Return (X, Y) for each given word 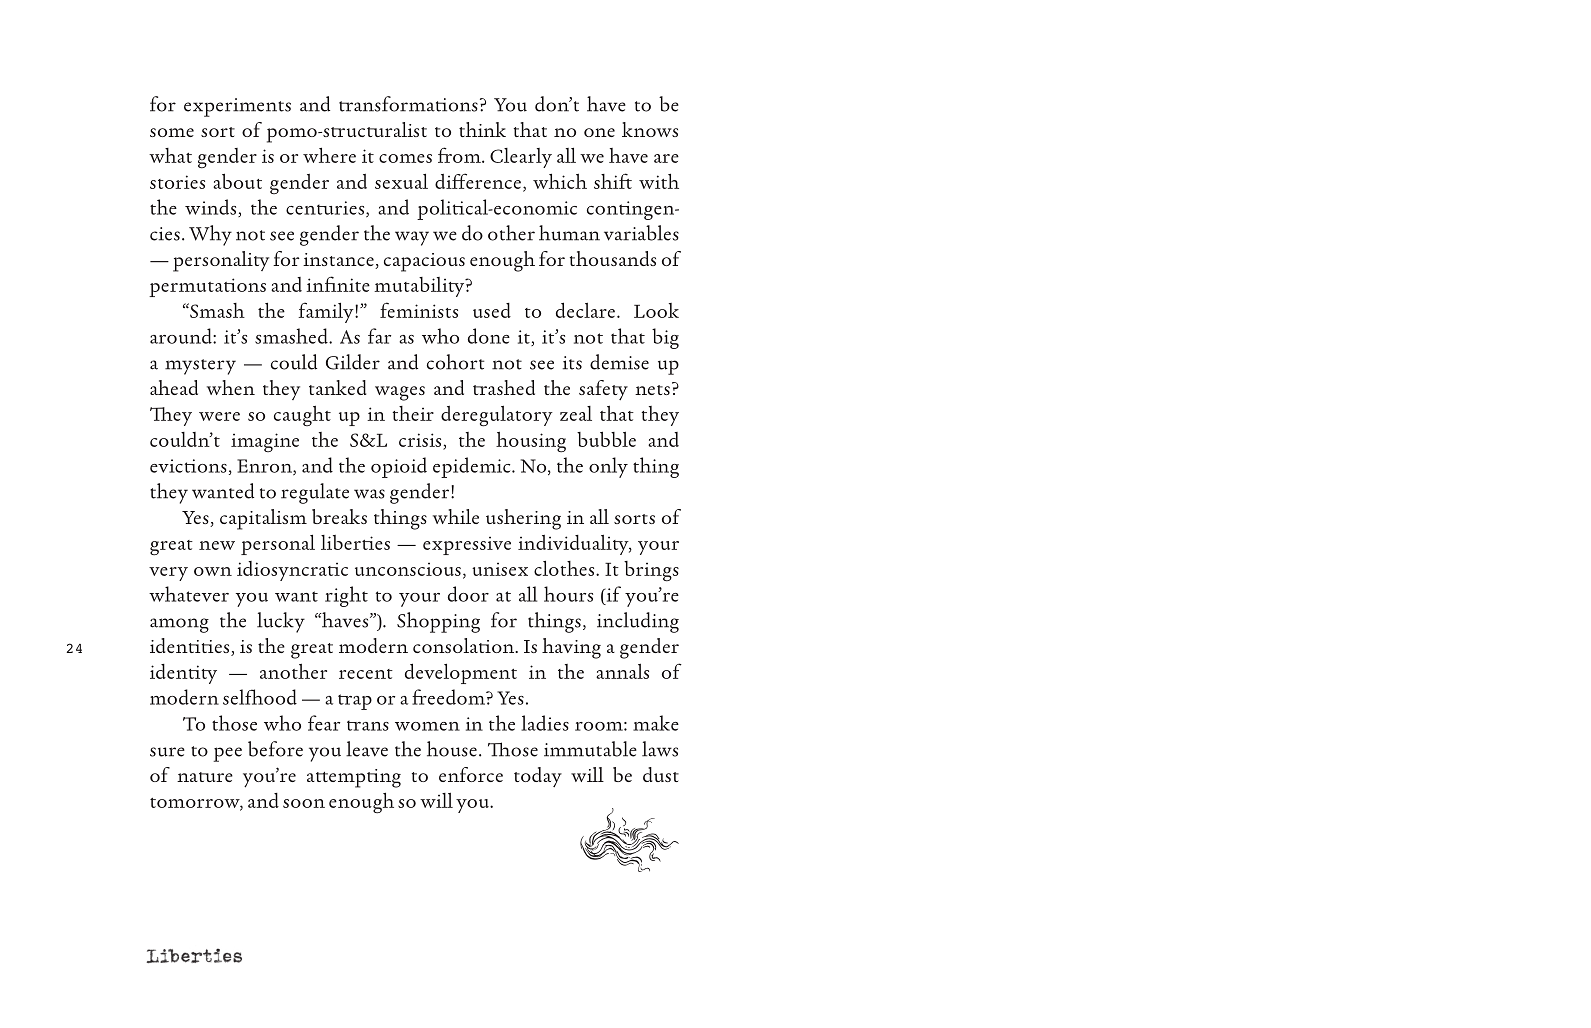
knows (650, 129)
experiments (237, 107)
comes (405, 158)
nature (205, 777)
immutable (590, 749)
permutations (207, 287)
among (179, 625)
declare (585, 310)
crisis (420, 440)
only (608, 467)
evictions (188, 466)
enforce (471, 774)
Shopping (438, 622)
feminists (419, 310)
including (638, 622)
